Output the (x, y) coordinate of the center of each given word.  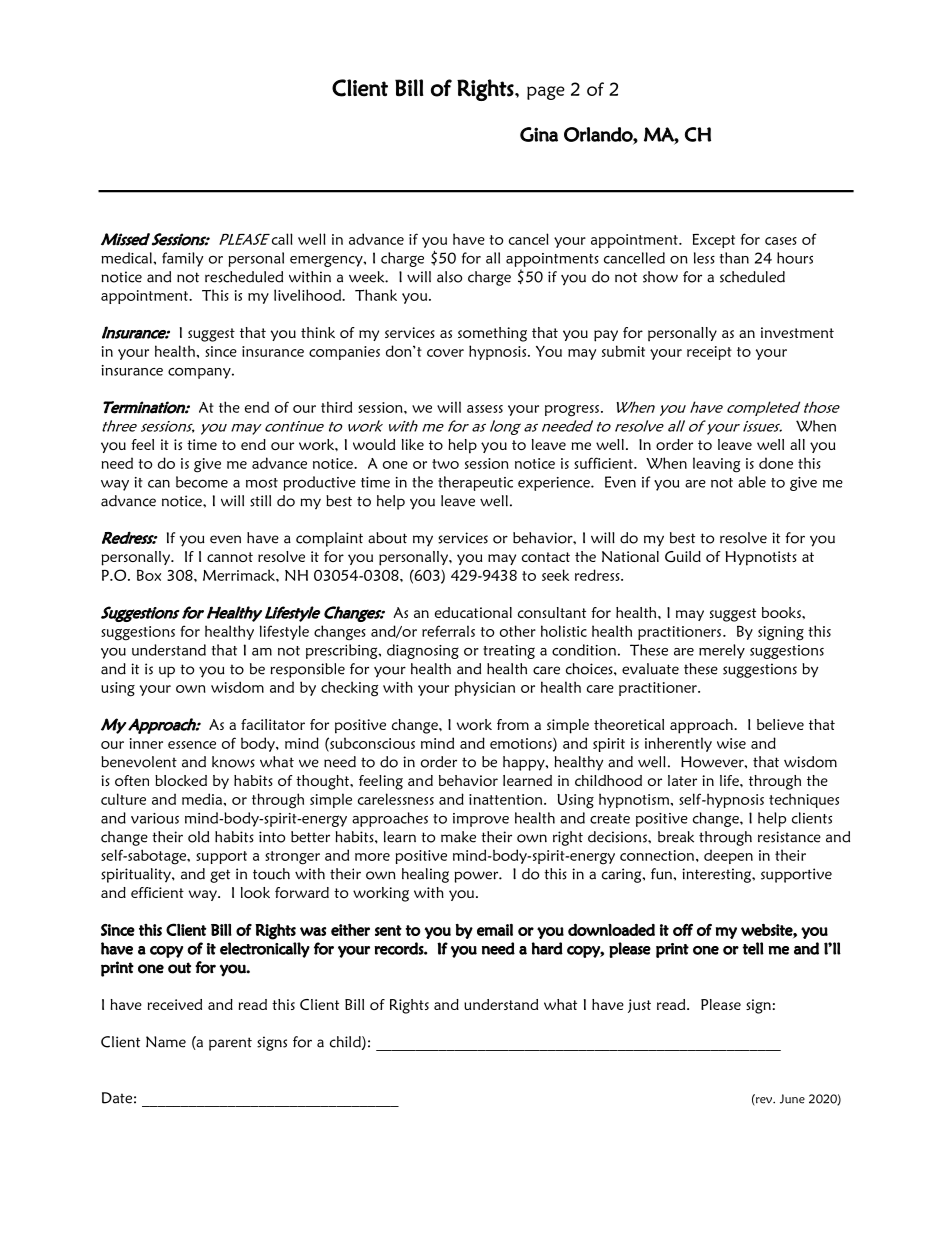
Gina (539, 134)
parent (230, 1044)
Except (714, 241)
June (792, 1099)
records (399, 948)
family (182, 259)
